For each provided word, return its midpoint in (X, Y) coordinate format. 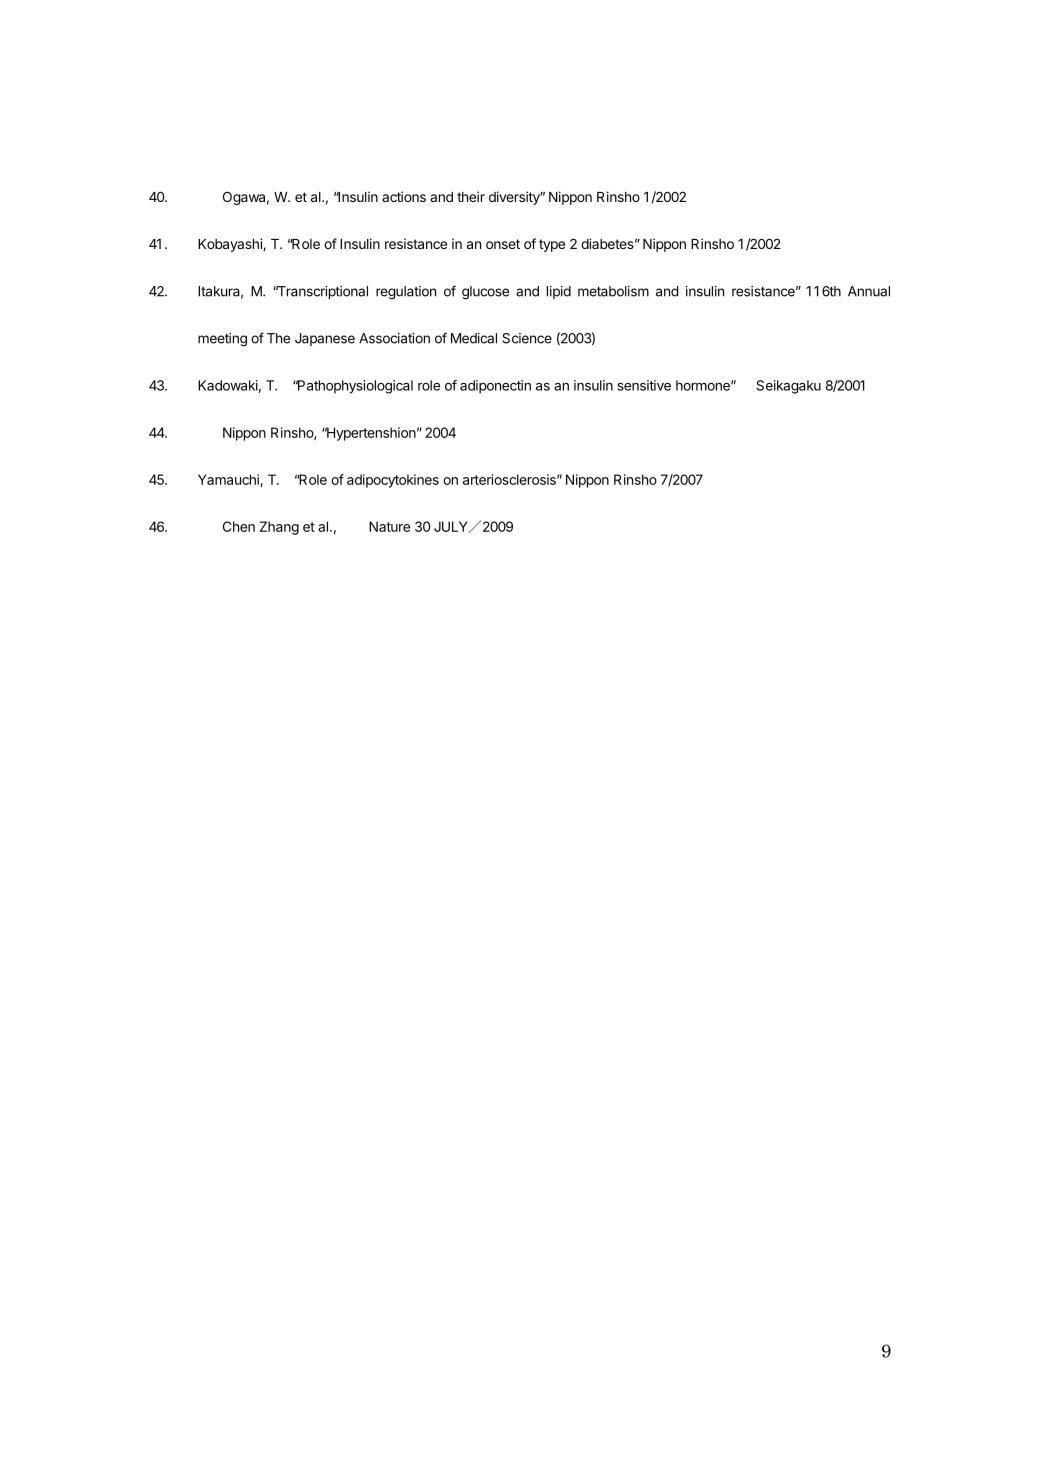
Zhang (279, 528)
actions (404, 196)
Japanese (325, 339)
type (552, 245)
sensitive (644, 385)
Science (527, 338)
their (471, 196)
